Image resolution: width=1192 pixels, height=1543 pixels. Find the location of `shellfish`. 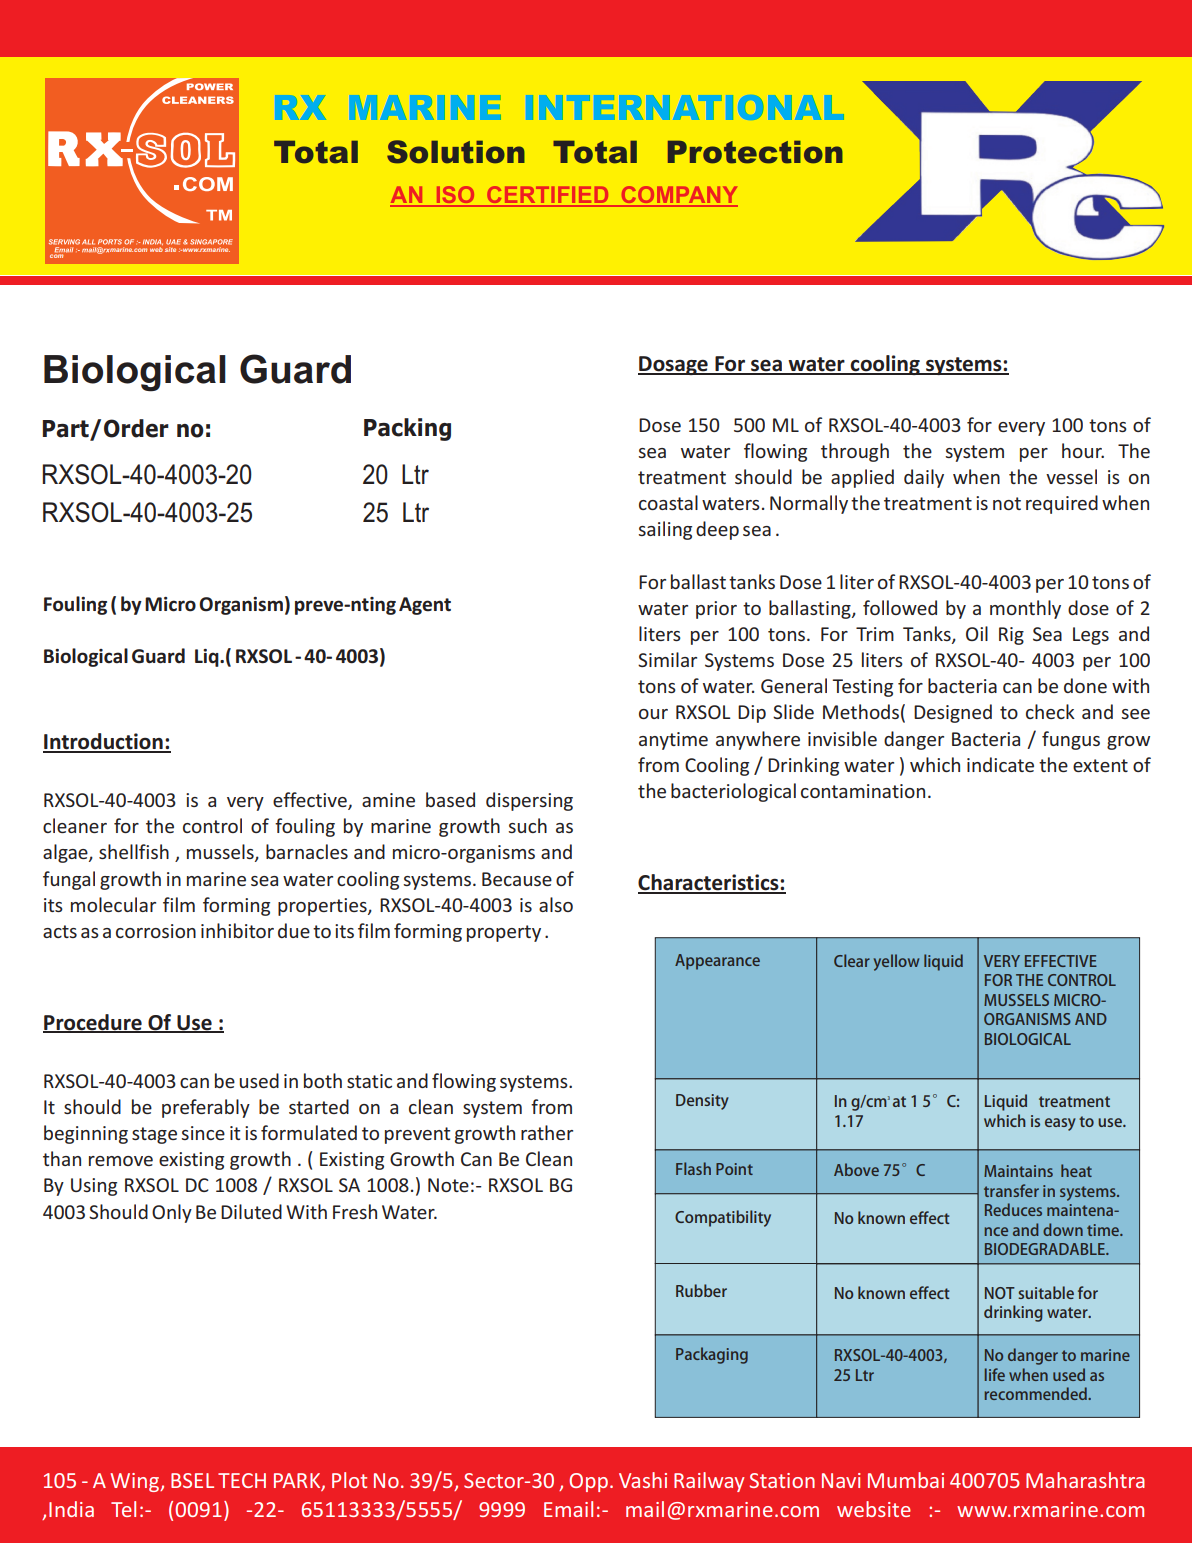

shellfish is located at coordinates (134, 851).
